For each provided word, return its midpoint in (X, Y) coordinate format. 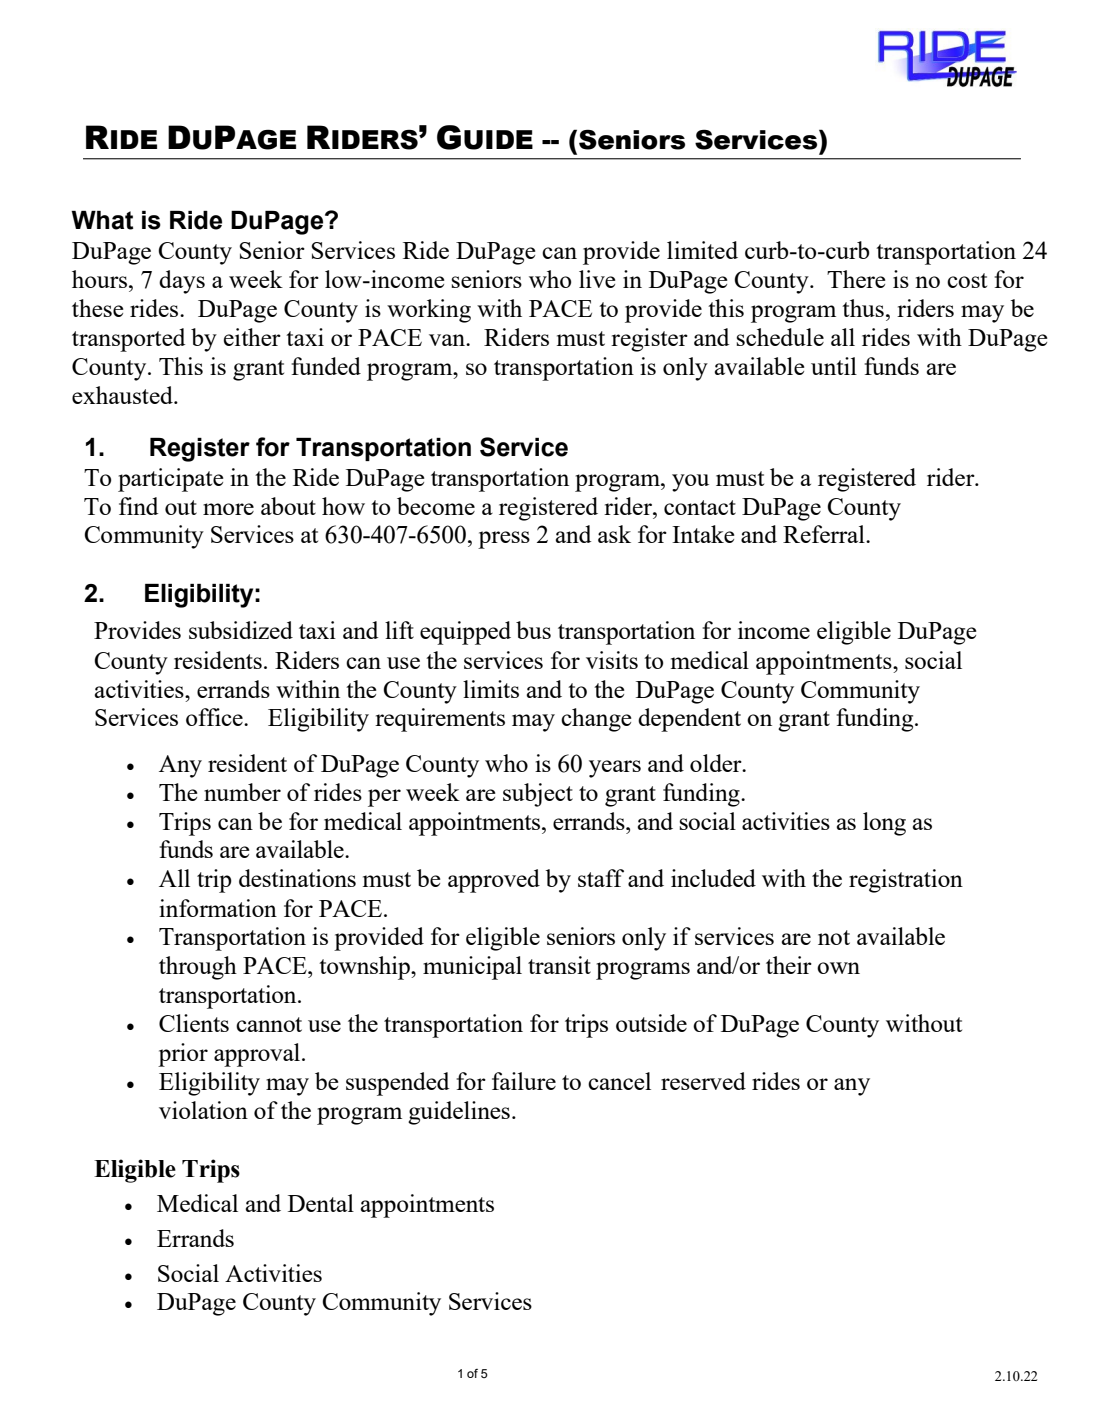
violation (203, 1110)
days (182, 282)
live (597, 279)
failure (524, 1081)
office (215, 717)
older (717, 763)
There (856, 279)
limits (491, 689)
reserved (703, 1081)
